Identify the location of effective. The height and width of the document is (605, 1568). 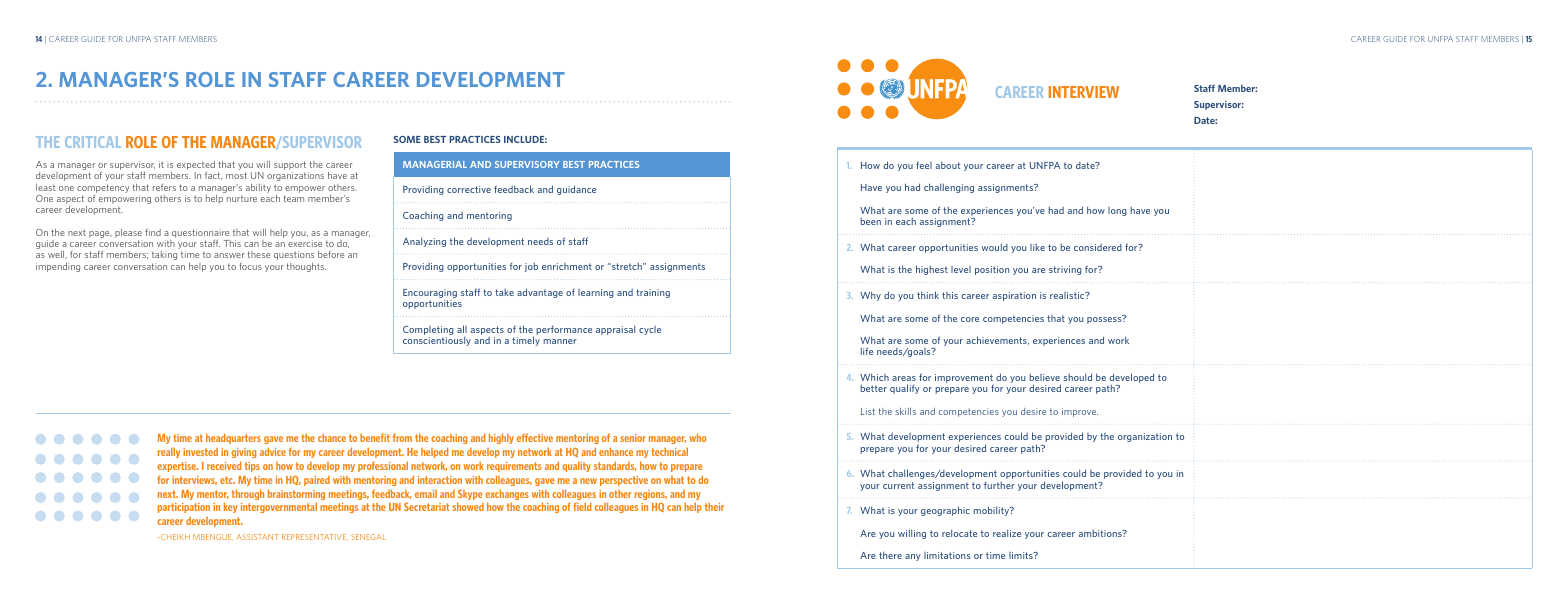
(535, 437).
